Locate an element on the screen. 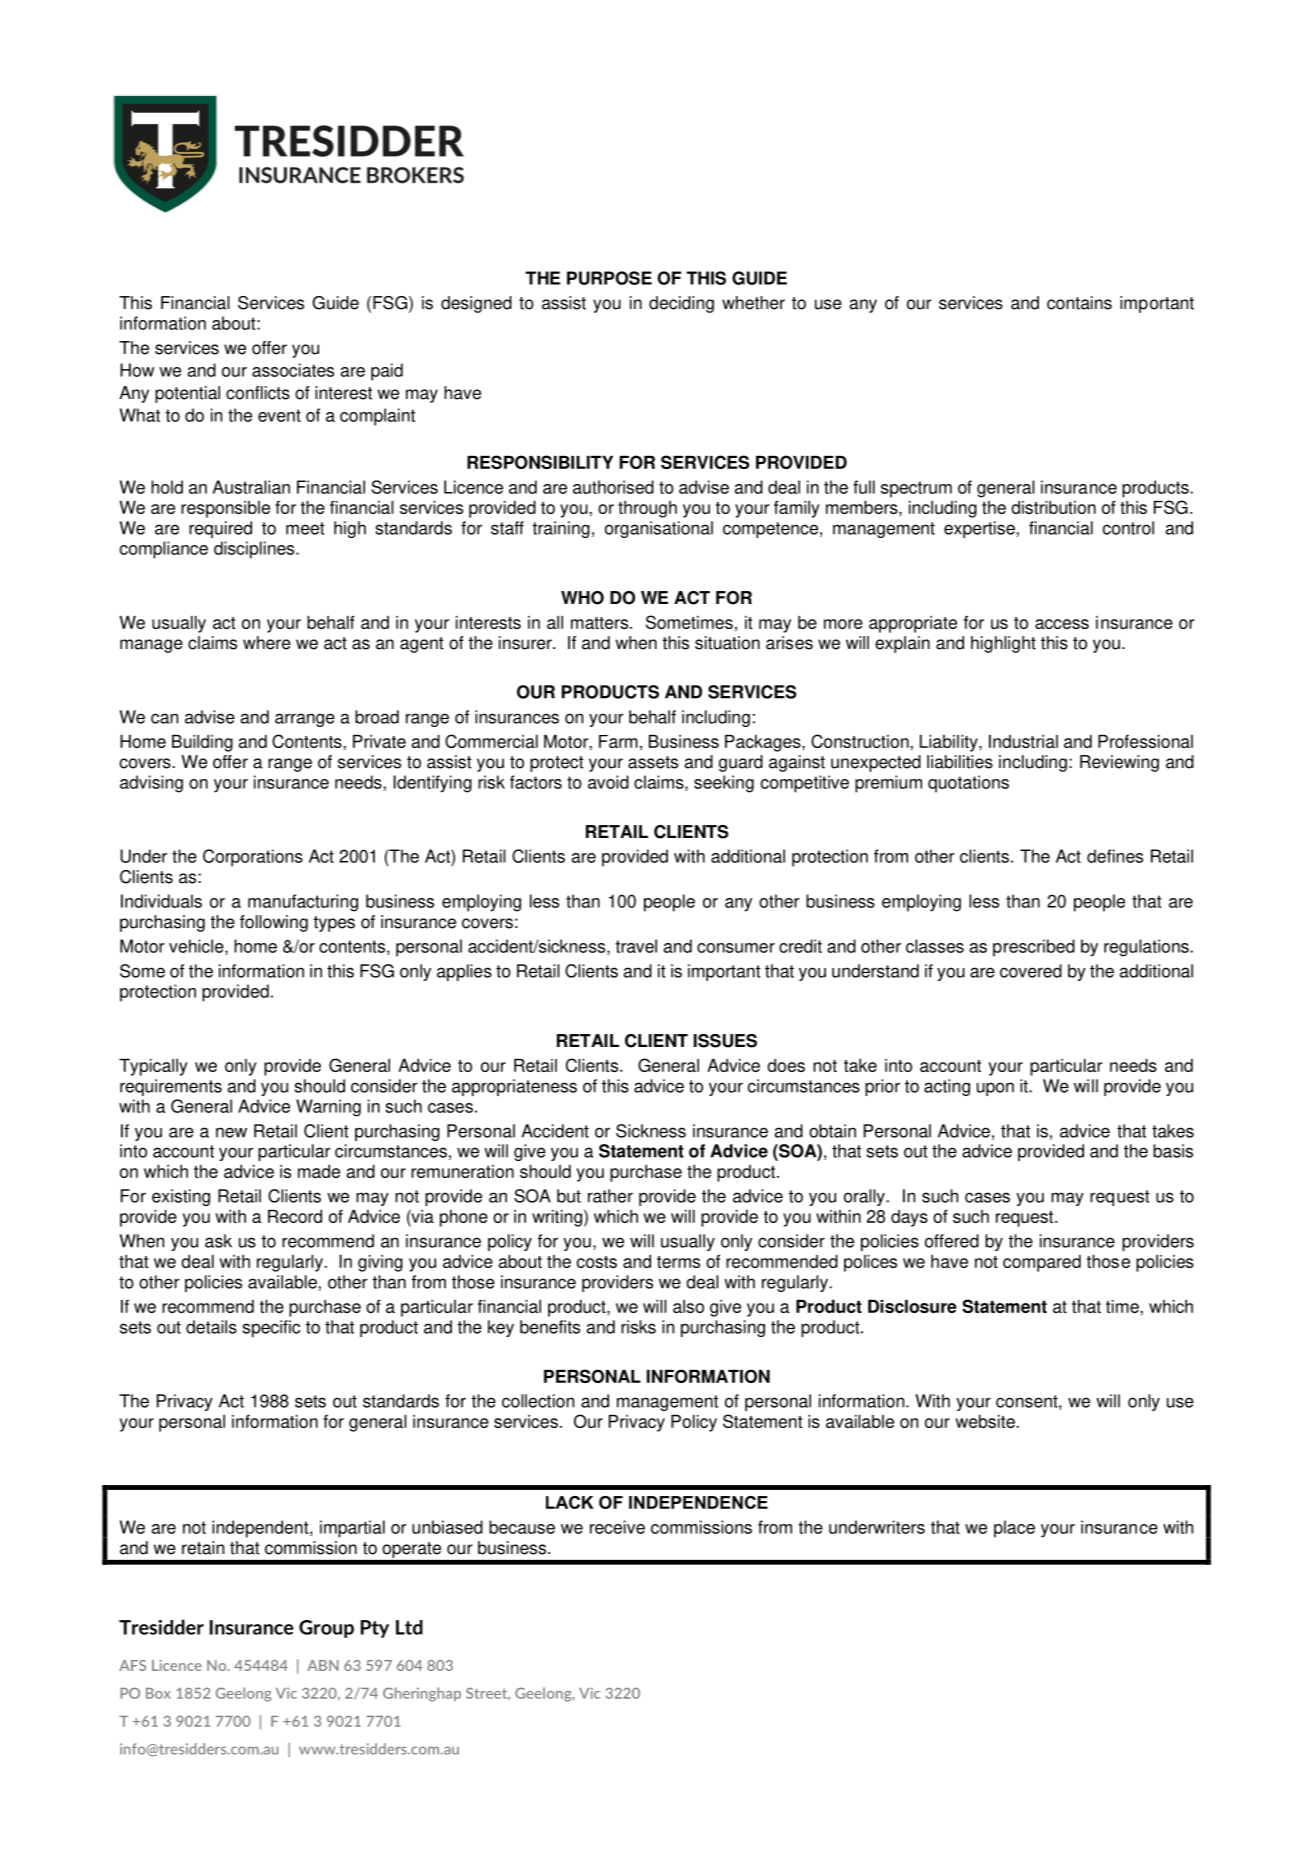 The image size is (1313, 1858). matters is located at coordinates (599, 623).
